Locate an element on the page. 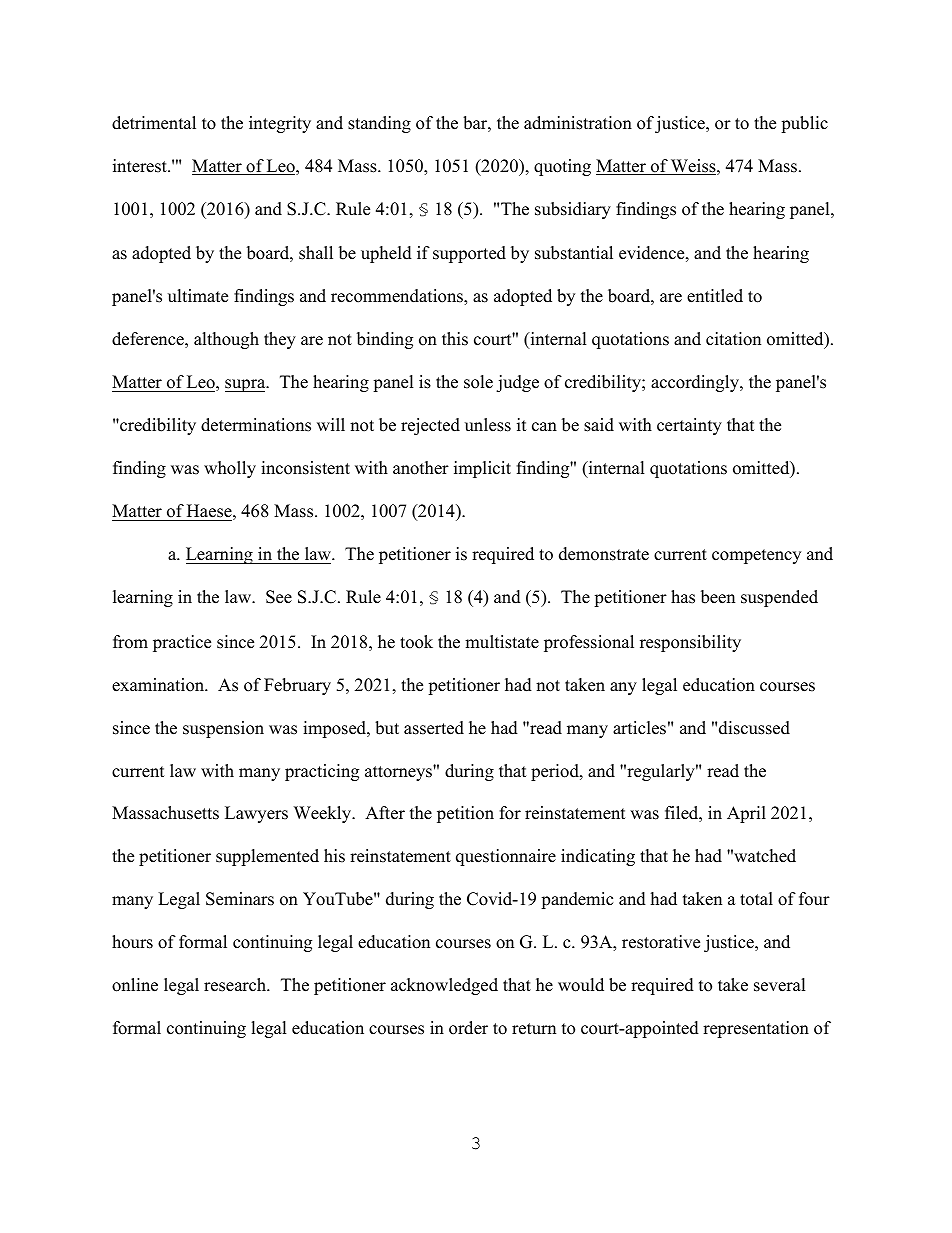 Image resolution: width=952 pixels, height=1233 pixels. online is located at coordinates (135, 985).
